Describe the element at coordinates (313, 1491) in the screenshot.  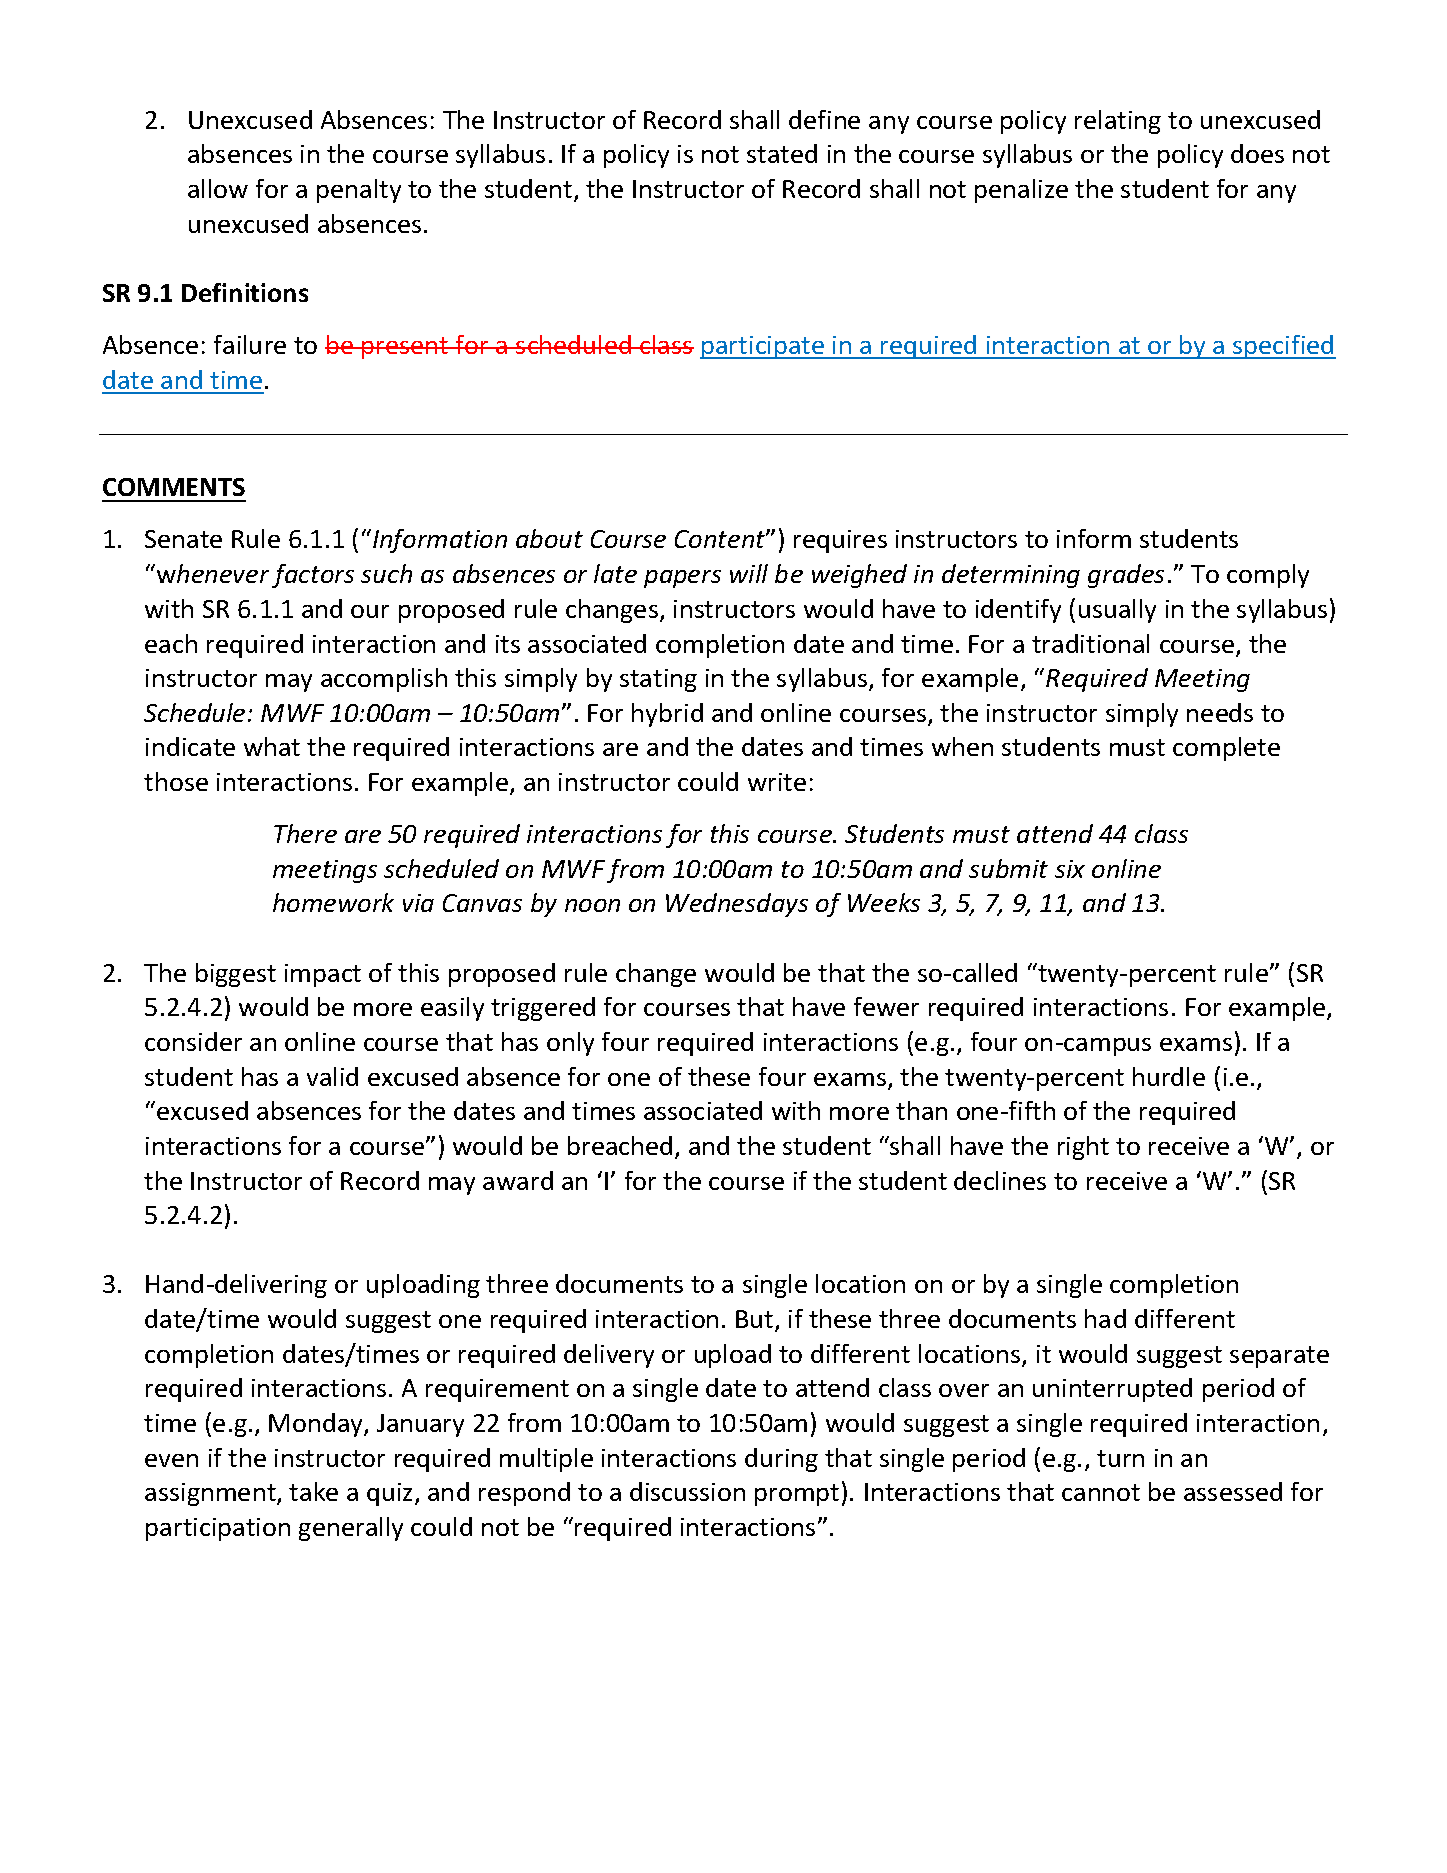
I see `take` at that location.
